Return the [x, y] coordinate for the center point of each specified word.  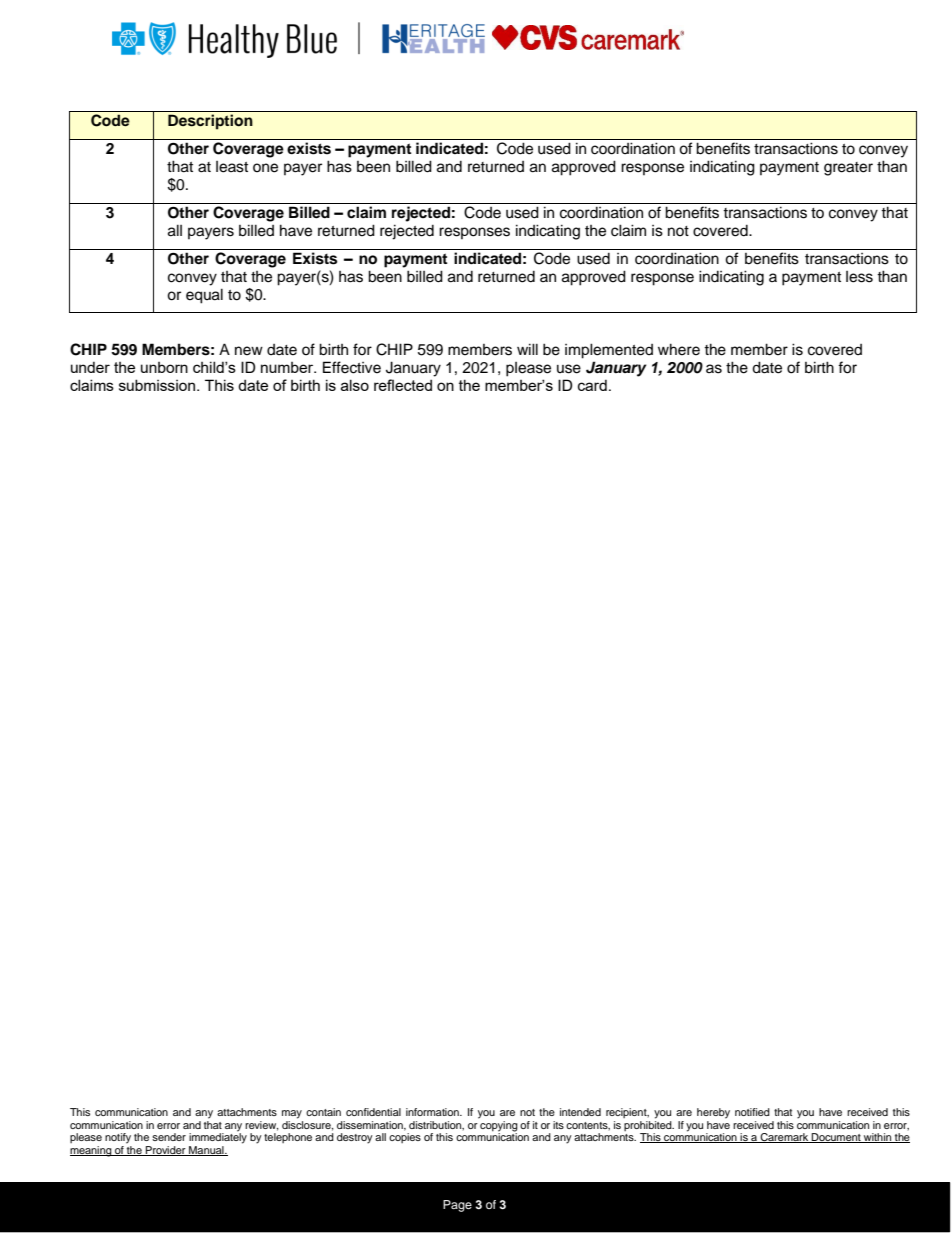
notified [752, 1112]
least [232, 167]
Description [210, 122]
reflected [403, 385]
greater [848, 169]
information [433, 1112]
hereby [713, 1113]
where [679, 349]
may [292, 1114]
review [262, 1126]
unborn [164, 367]
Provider [166, 1151]
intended [580, 1112]
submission [158, 385]
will [527, 349]
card [592, 385]
